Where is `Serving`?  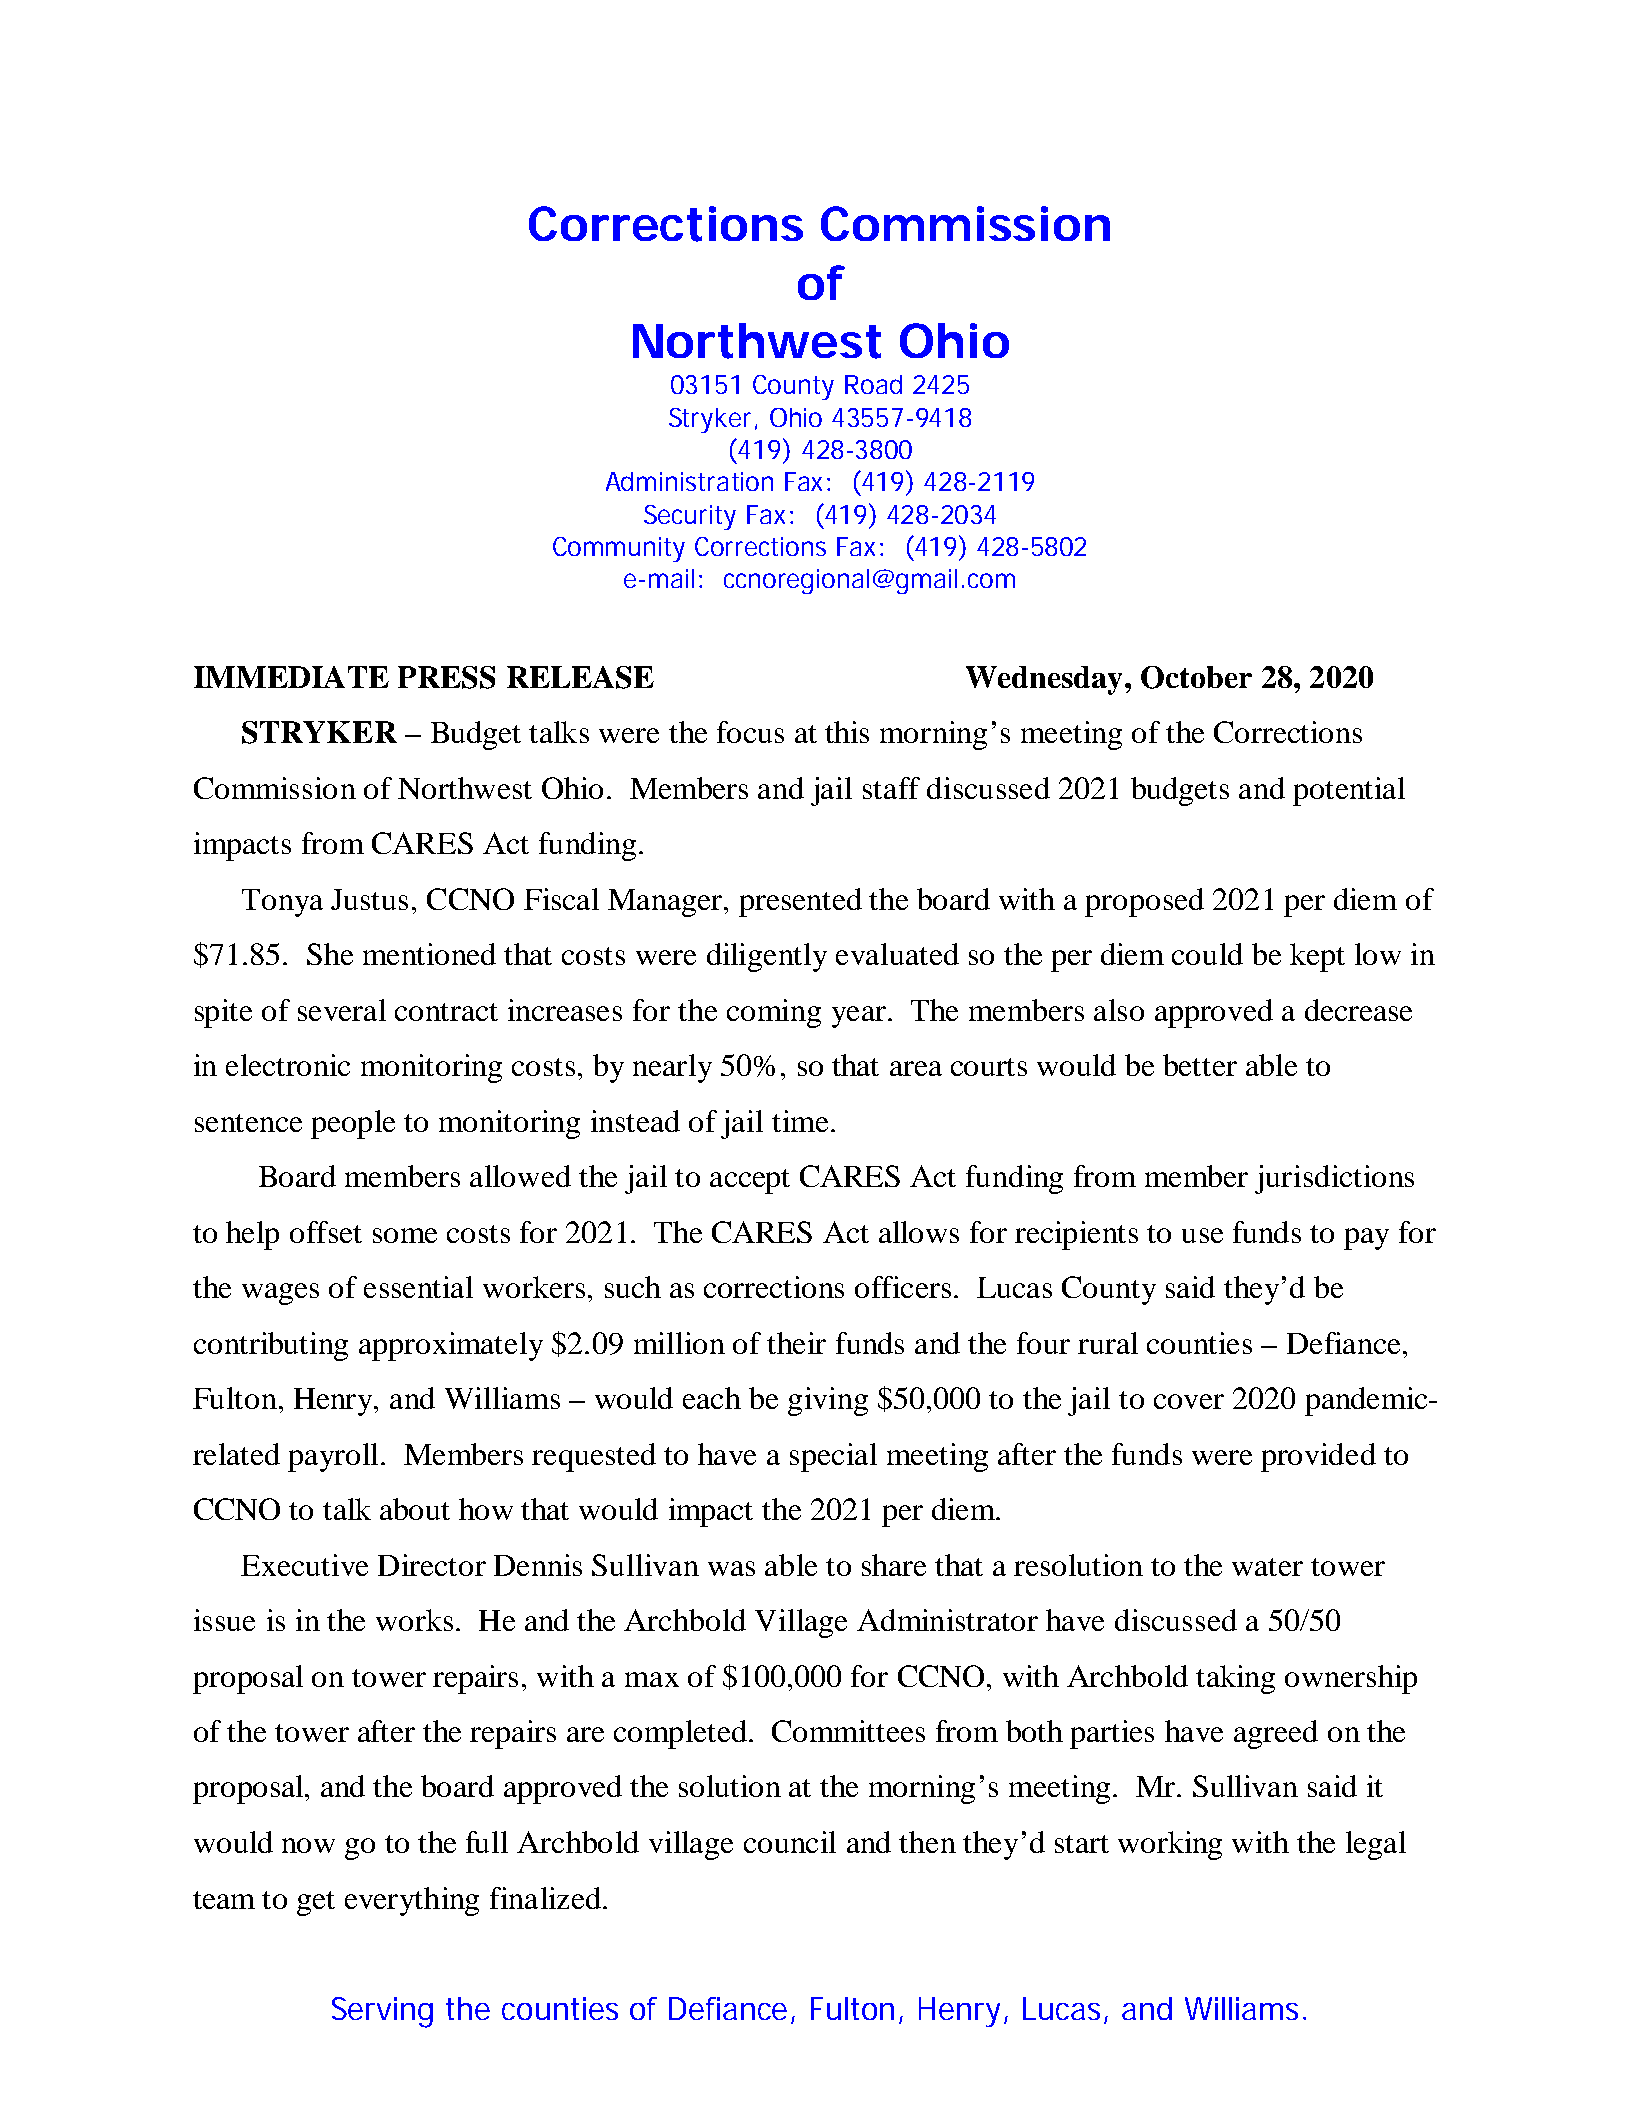
Serving is located at coordinates (382, 2012).
